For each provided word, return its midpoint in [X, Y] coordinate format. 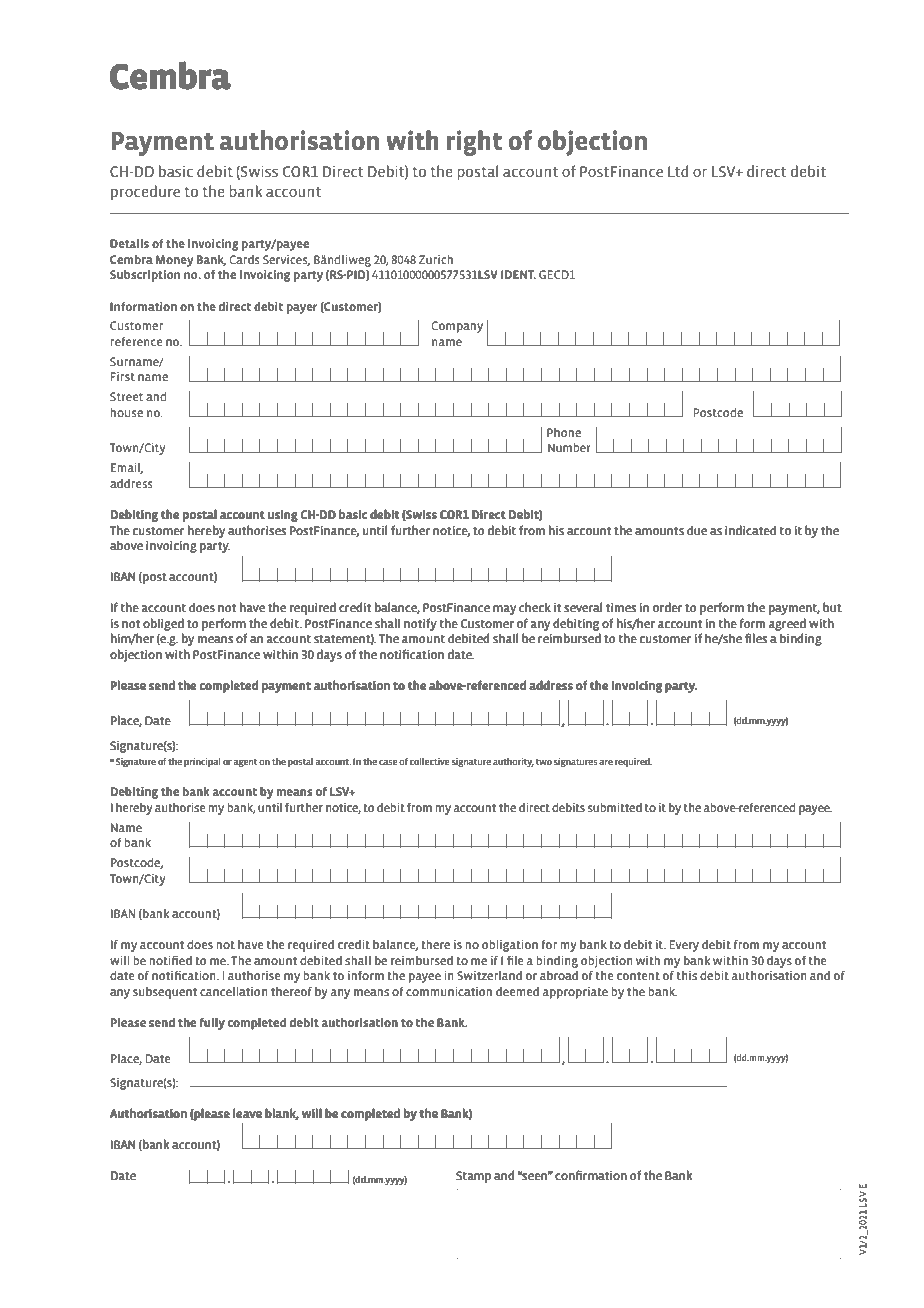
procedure [145, 192]
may [505, 610]
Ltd [678, 171]
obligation [510, 946]
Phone [564, 432]
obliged [163, 625]
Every [684, 946]
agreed [787, 625]
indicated [751, 530]
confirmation [590, 1175]
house [126, 412]
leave [247, 1113]
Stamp [473, 1177]
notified [170, 960]
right [475, 143]
